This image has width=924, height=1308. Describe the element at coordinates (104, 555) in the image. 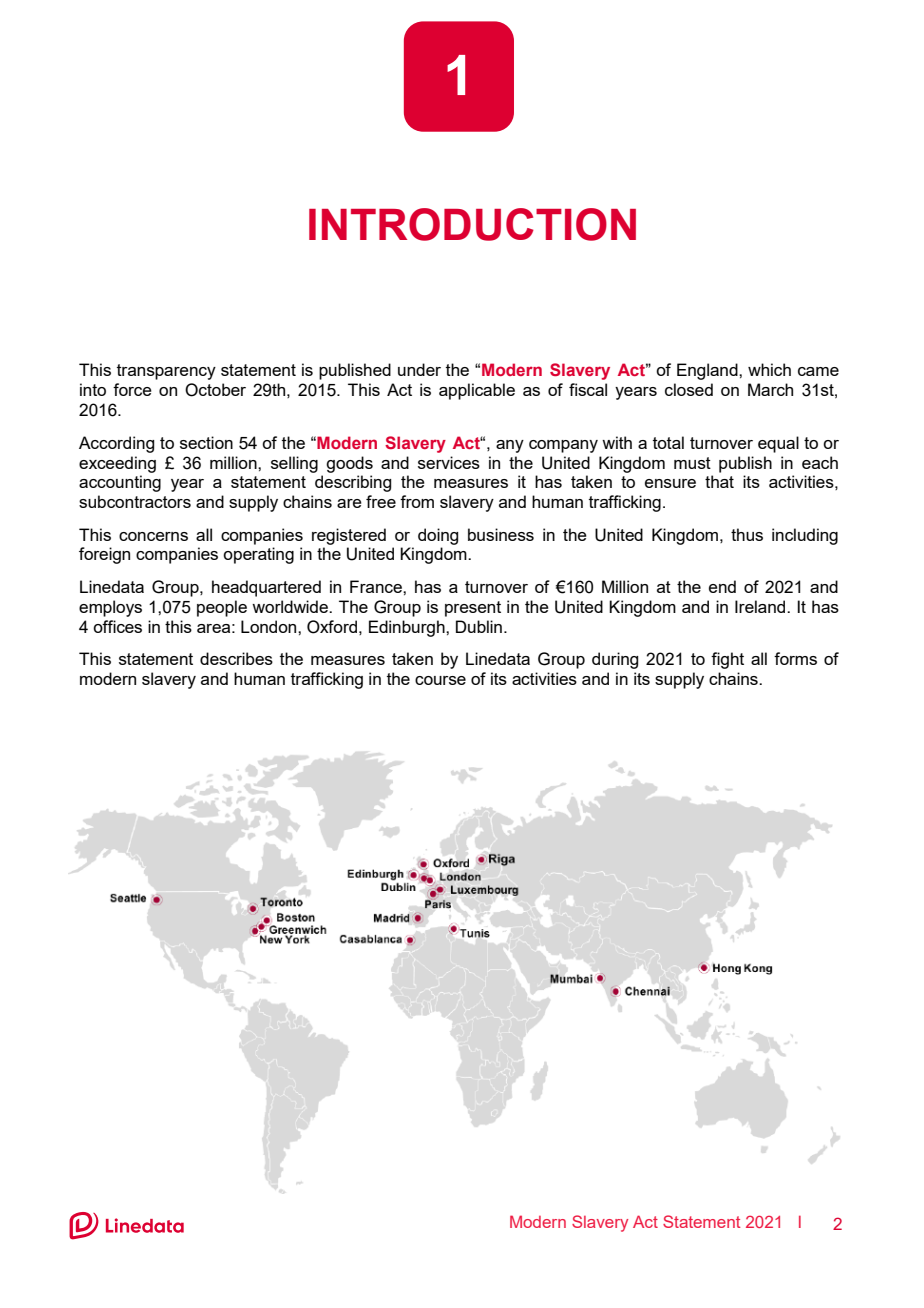

I see `foreign` at that location.
